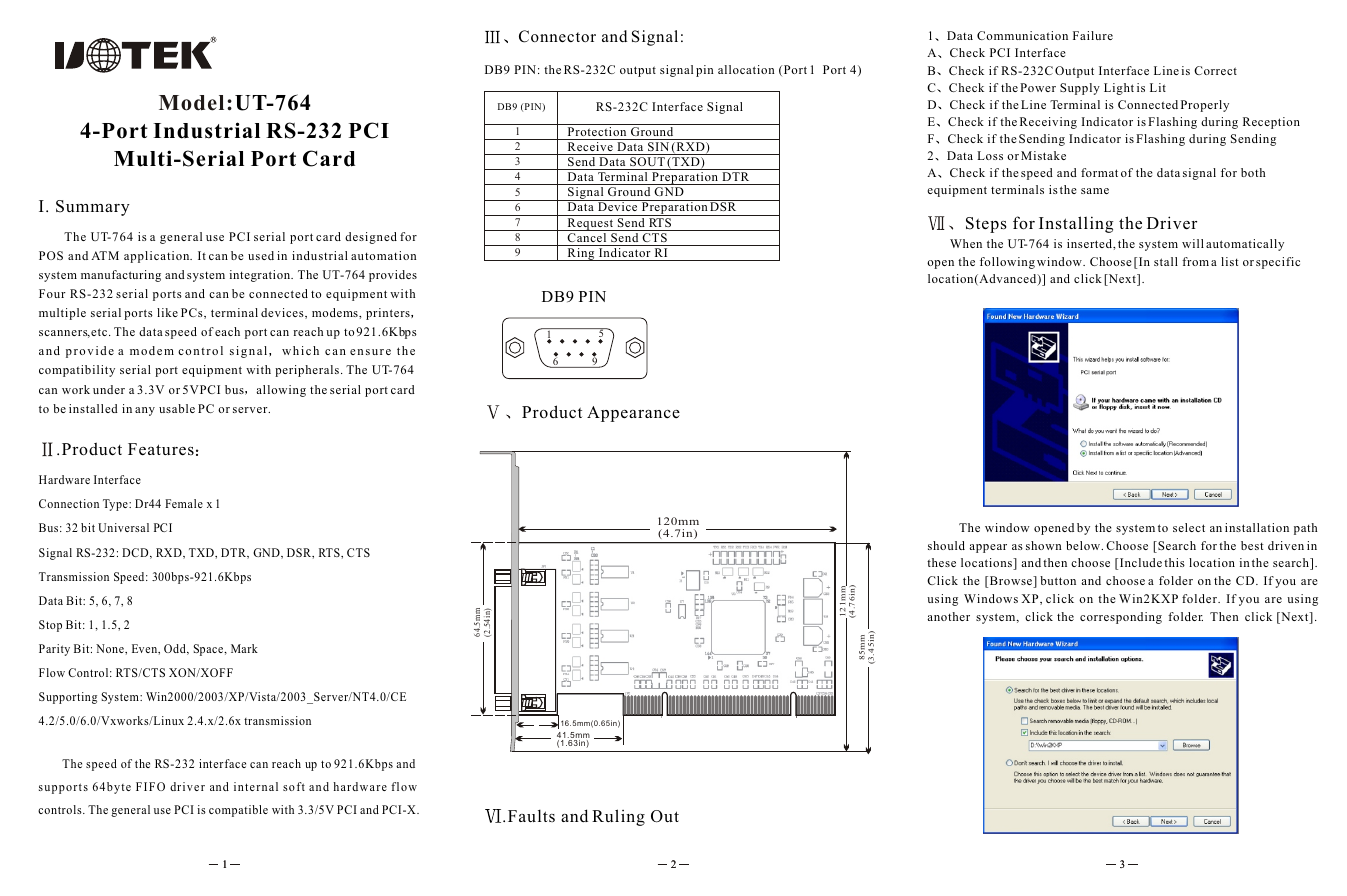 This image has height=896, width=1347. What do you see at coordinates (167, 312) in the image?
I see `like` at bounding box center [167, 312].
